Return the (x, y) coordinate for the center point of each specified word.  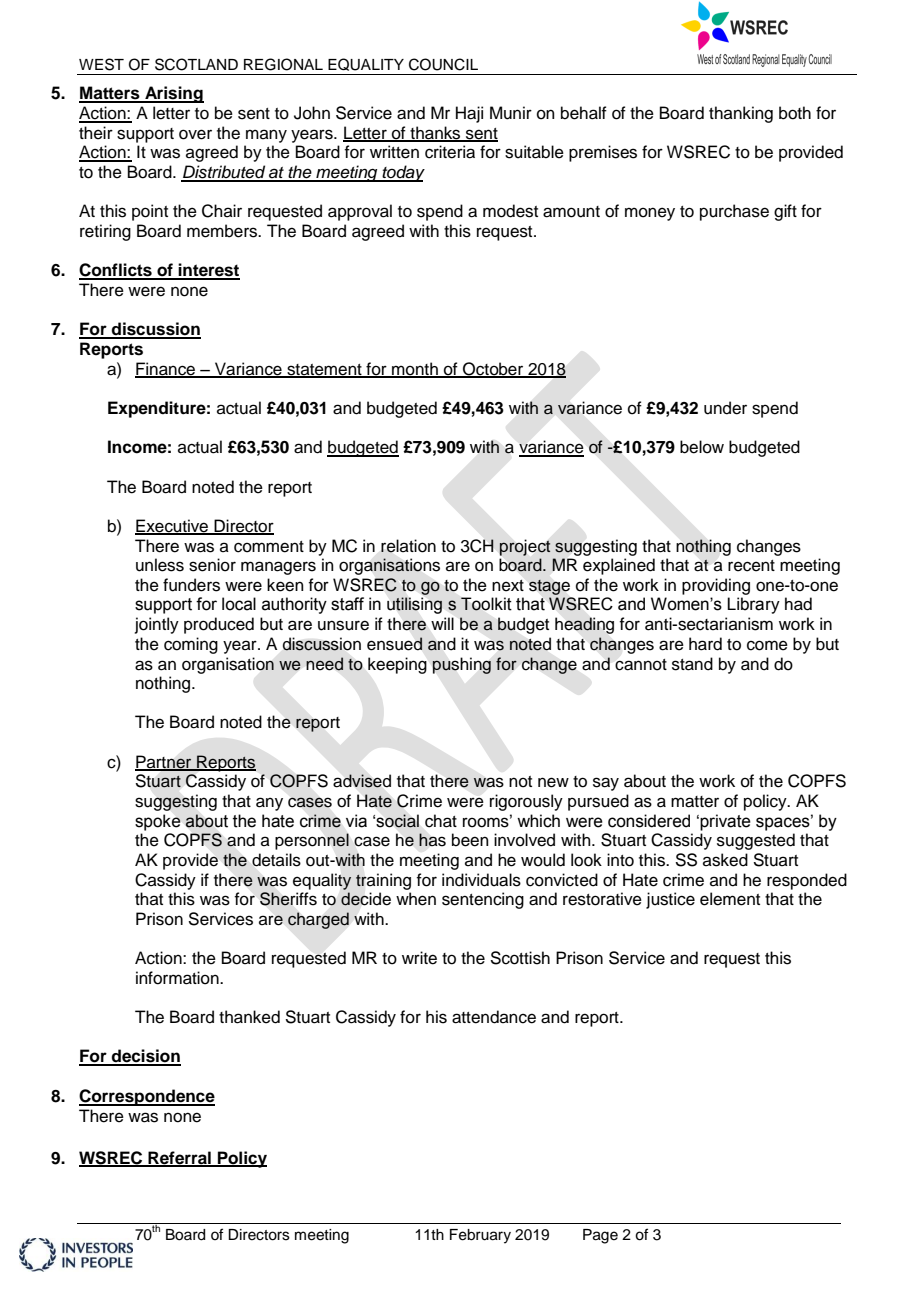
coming (191, 645)
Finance (166, 369)
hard (705, 644)
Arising (173, 94)
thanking (741, 114)
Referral (179, 1158)
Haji (469, 114)
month (415, 369)
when (416, 899)
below (702, 447)
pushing (461, 665)
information (178, 978)
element (730, 899)
